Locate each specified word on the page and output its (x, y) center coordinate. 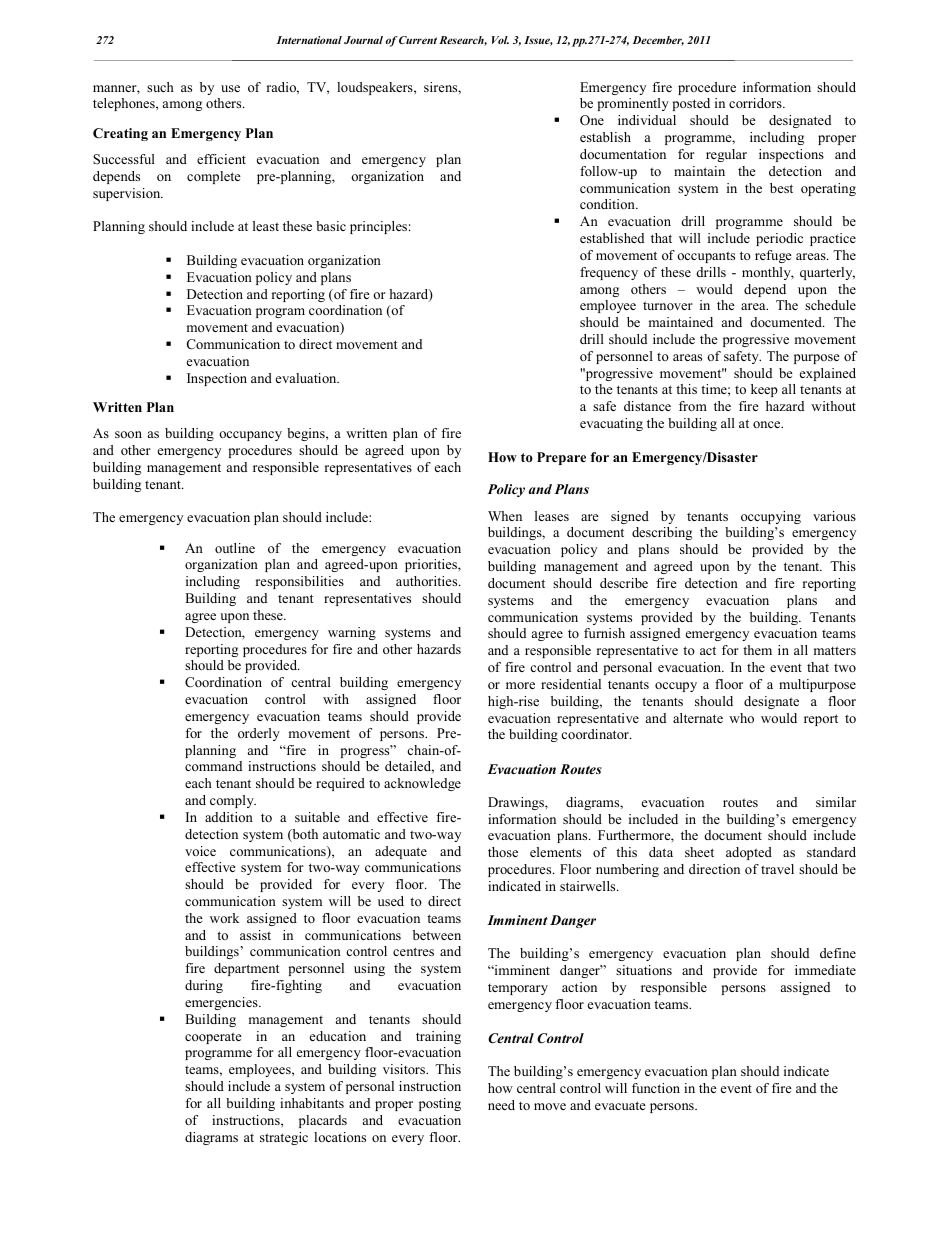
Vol (500, 40)
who (741, 718)
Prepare (561, 458)
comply (233, 801)
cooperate (213, 1038)
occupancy (250, 436)
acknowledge (422, 784)
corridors (756, 103)
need (501, 1105)
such (160, 87)
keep (764, 390)
